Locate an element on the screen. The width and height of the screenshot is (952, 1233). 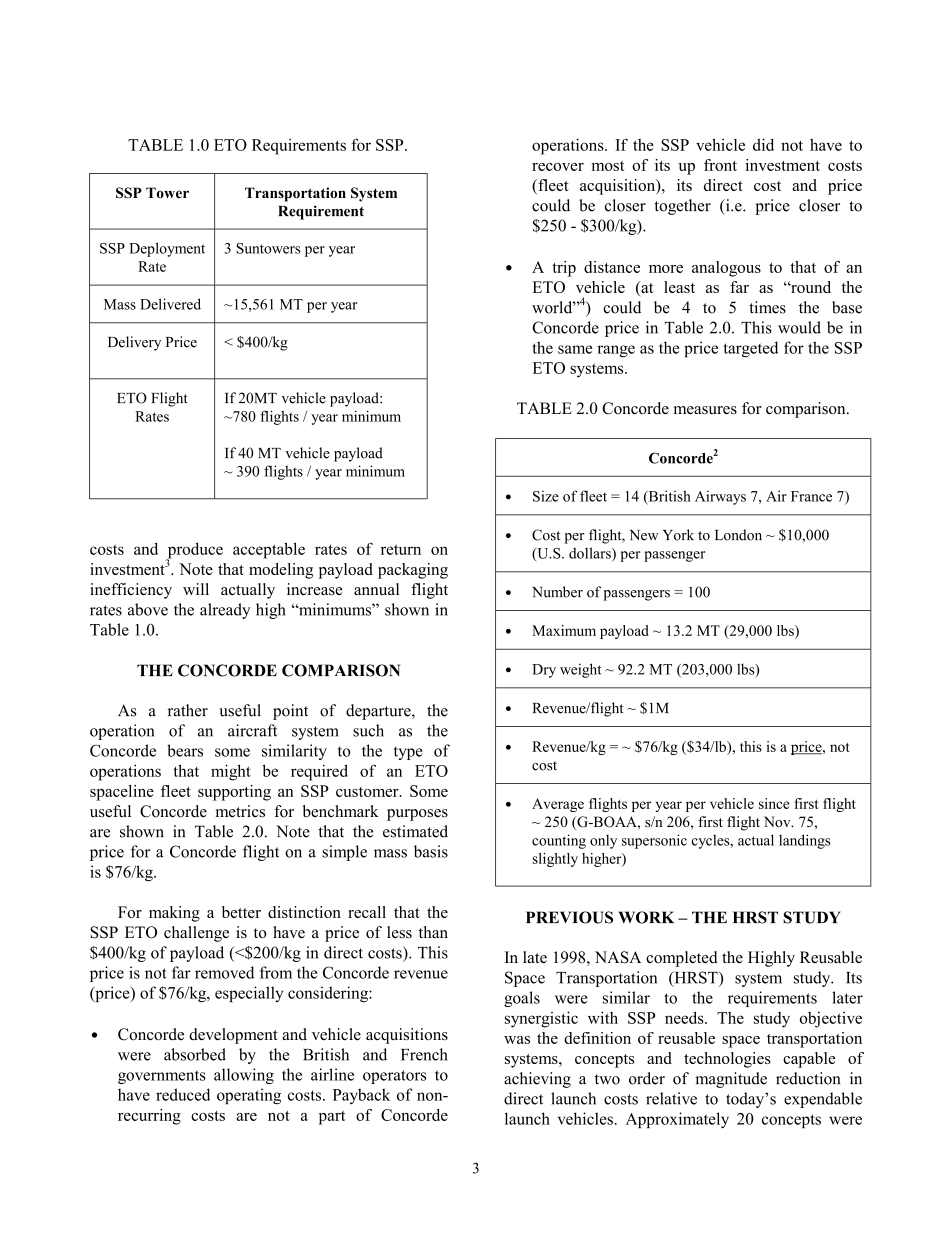
produce is located at coordinates (194, 551).
